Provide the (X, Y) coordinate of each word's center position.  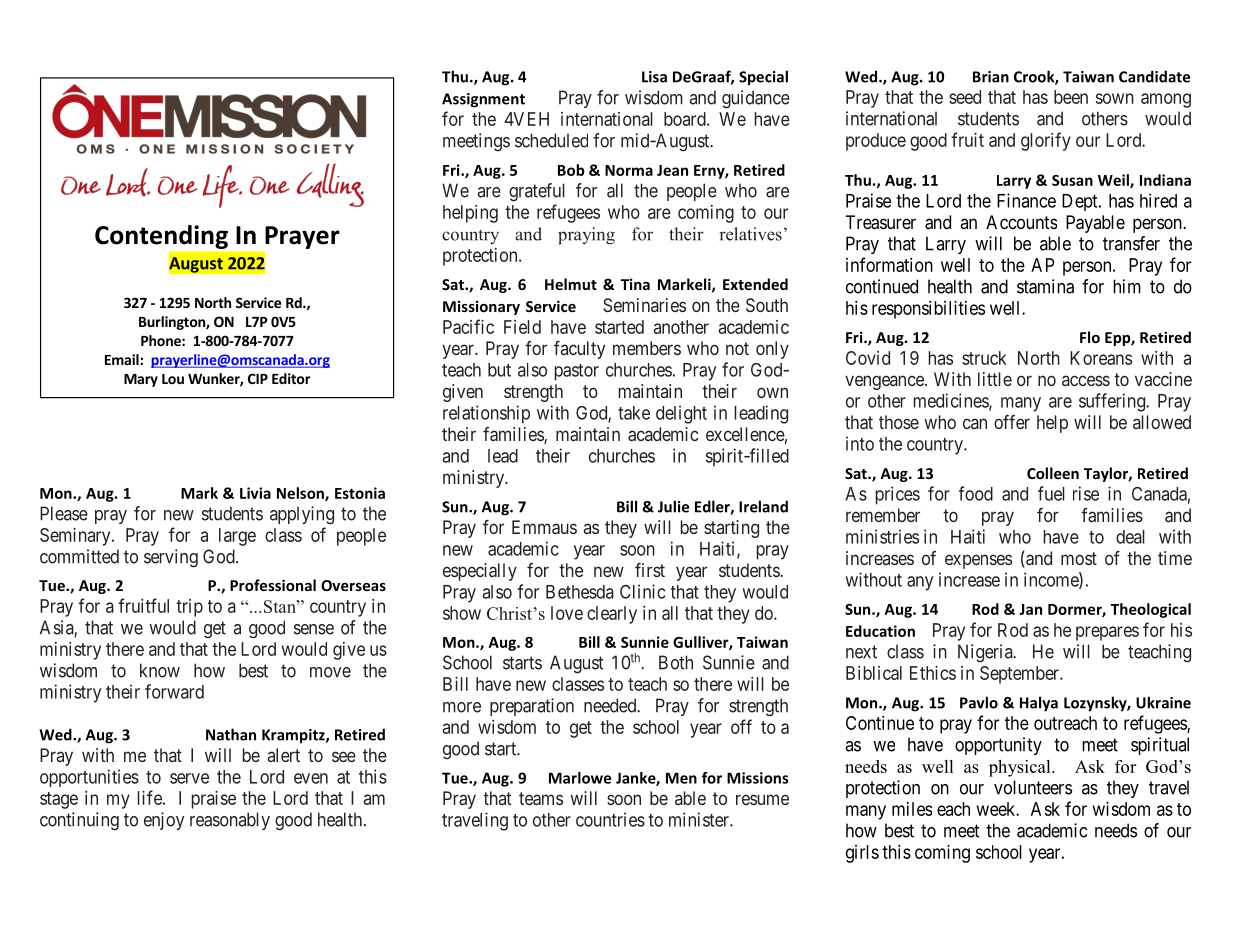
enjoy (164, 821)
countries (610, 819)
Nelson (301, 494)
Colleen (1053, 473)
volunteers (1033, 787)
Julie (673, 506)
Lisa (654, 77)
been (1071, 97)
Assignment (483, 100)
